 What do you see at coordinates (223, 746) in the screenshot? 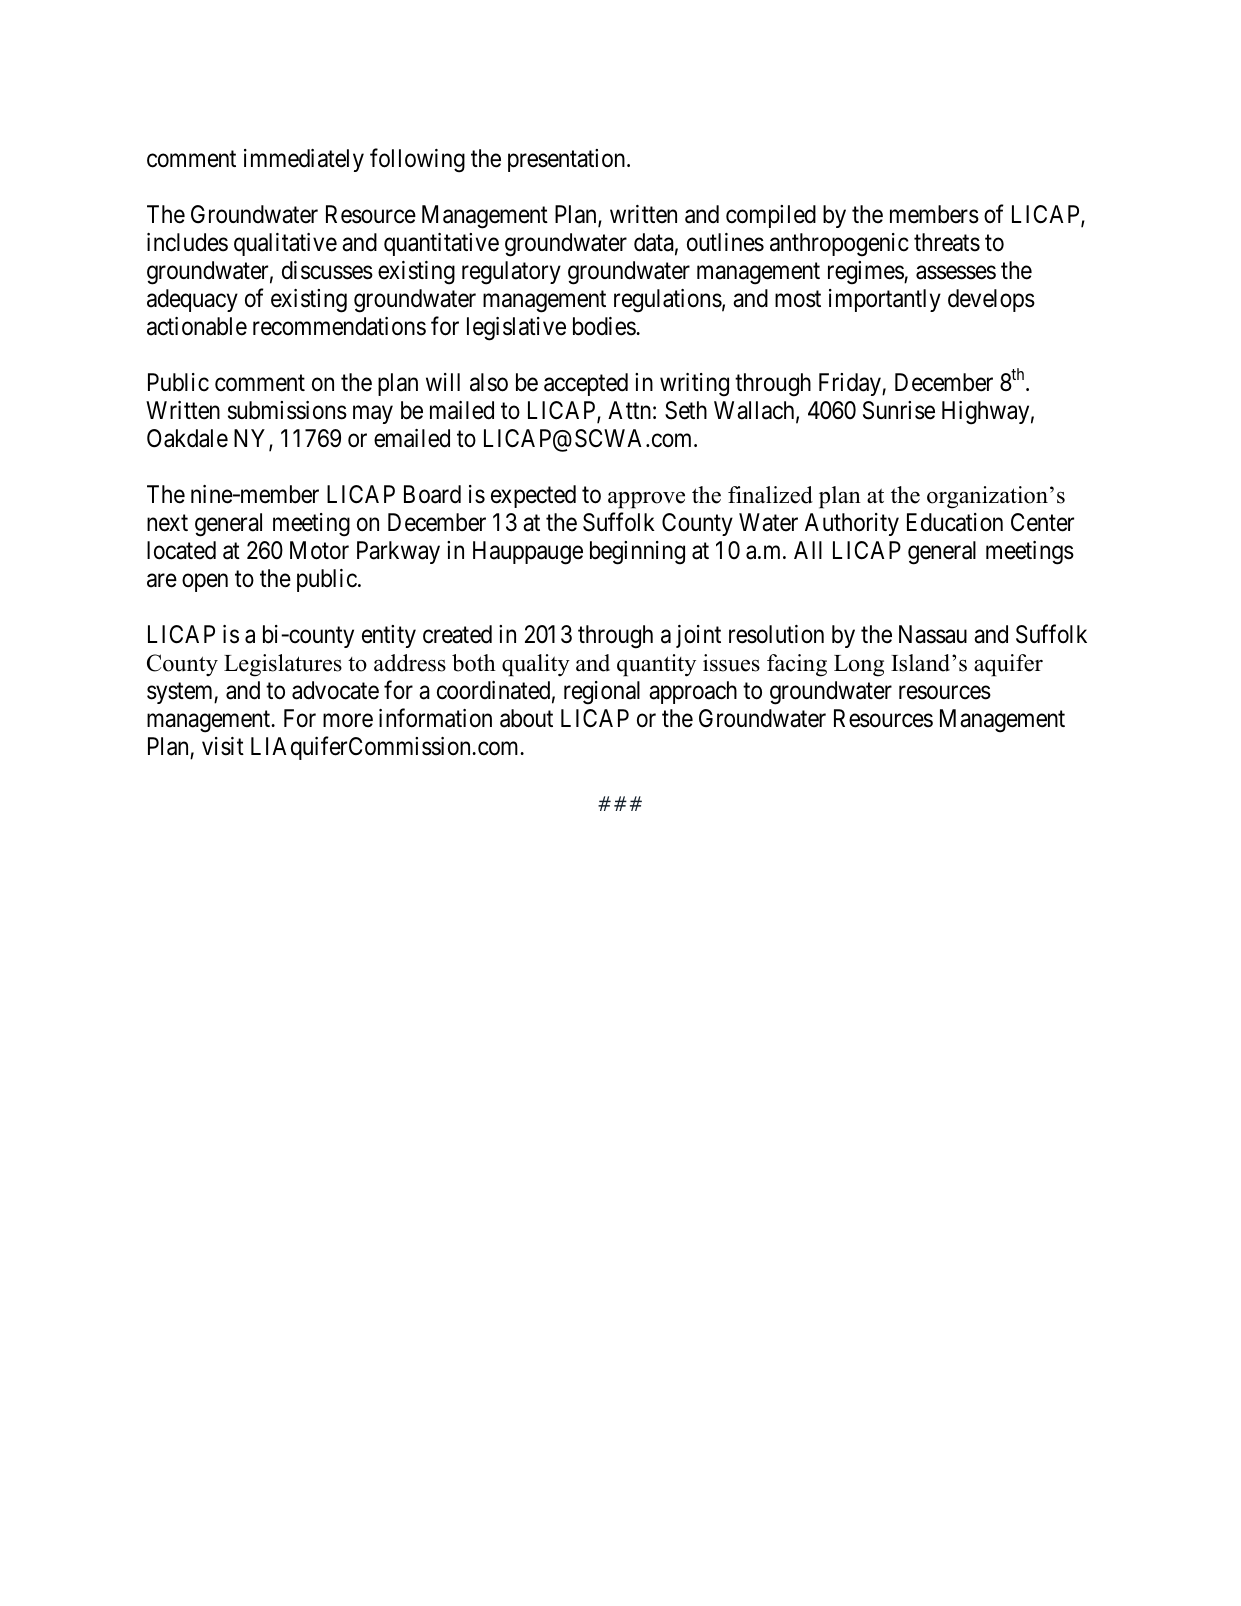
I see `visit` at bounding box center [223, 746].
